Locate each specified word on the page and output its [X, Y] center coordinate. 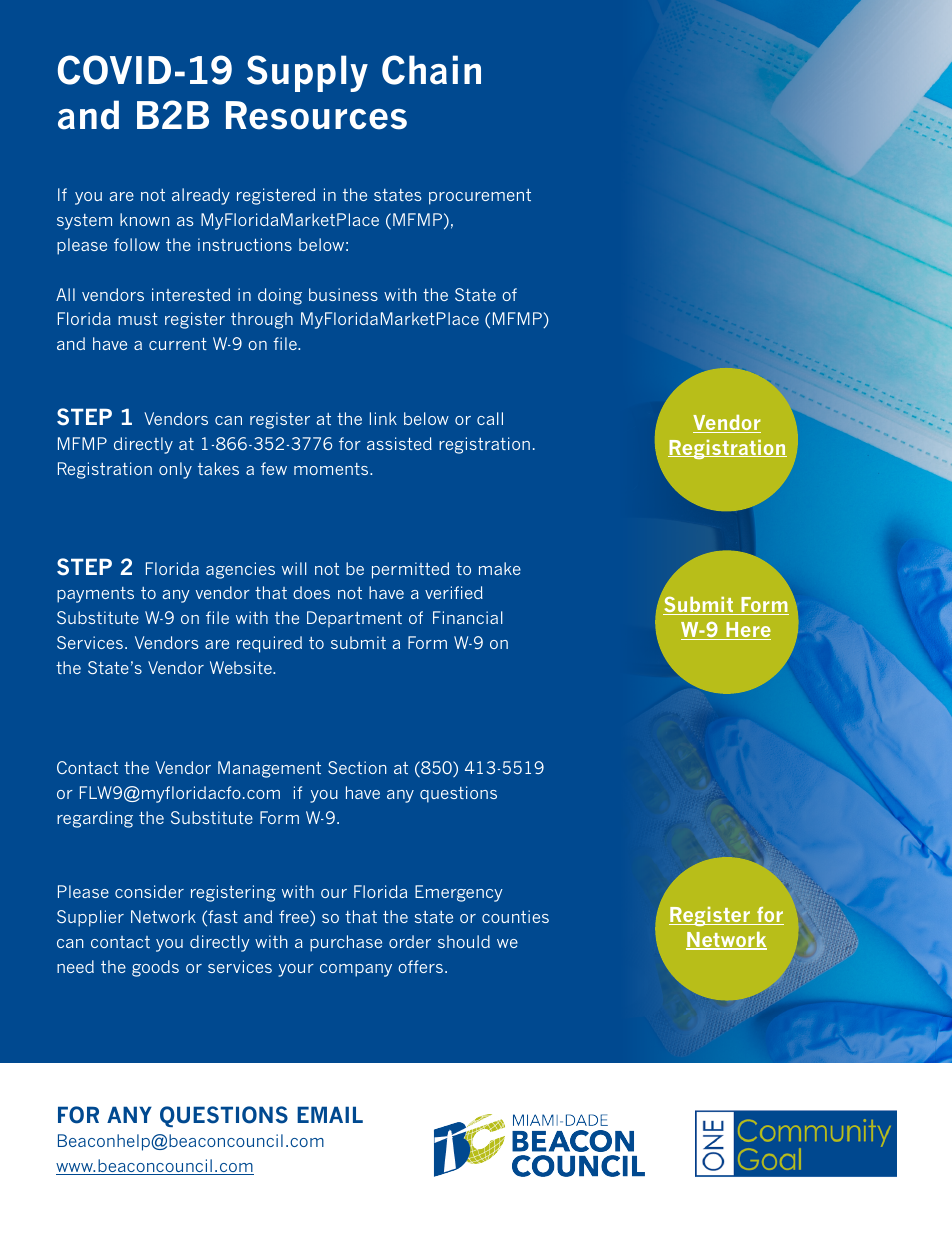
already [201, 196]
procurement [480, 197]
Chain [431, 70]
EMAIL [330, 1114]
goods [155, 968]
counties [515, 916]
